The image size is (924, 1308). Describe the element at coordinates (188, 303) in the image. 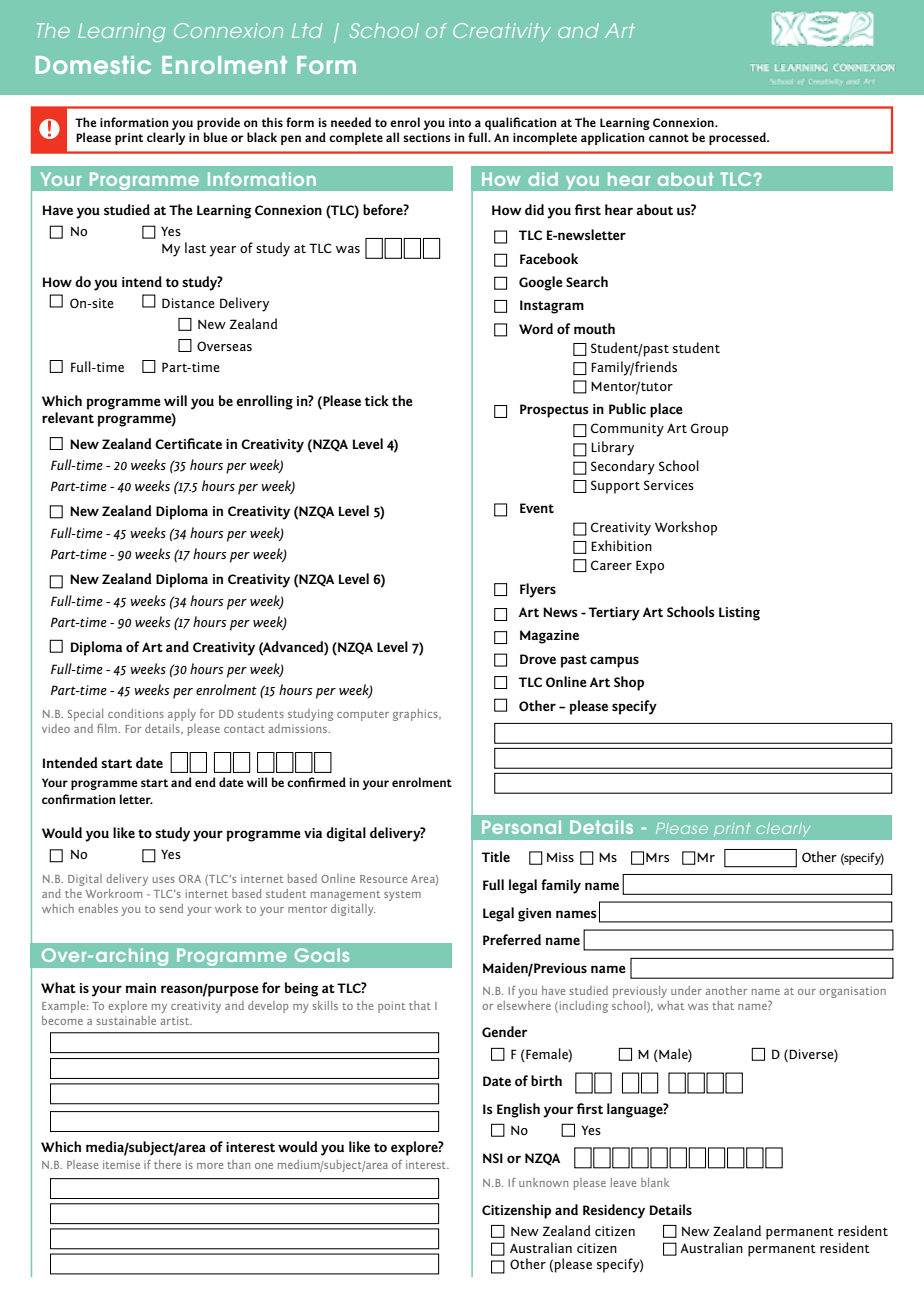

I see `Distance` at that location.
